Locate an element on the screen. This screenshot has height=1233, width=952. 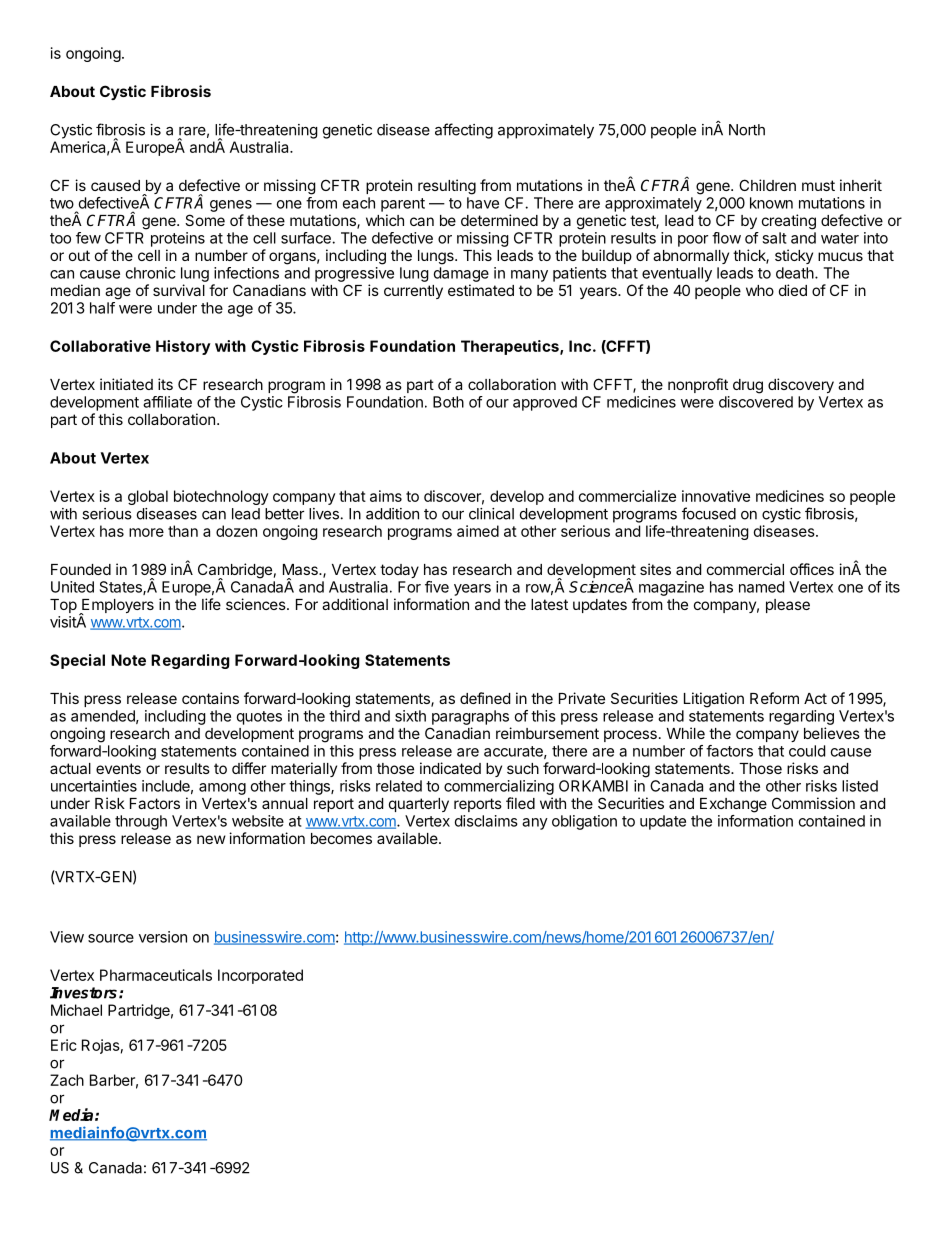
innovative is located at coordinates (716, 496).
